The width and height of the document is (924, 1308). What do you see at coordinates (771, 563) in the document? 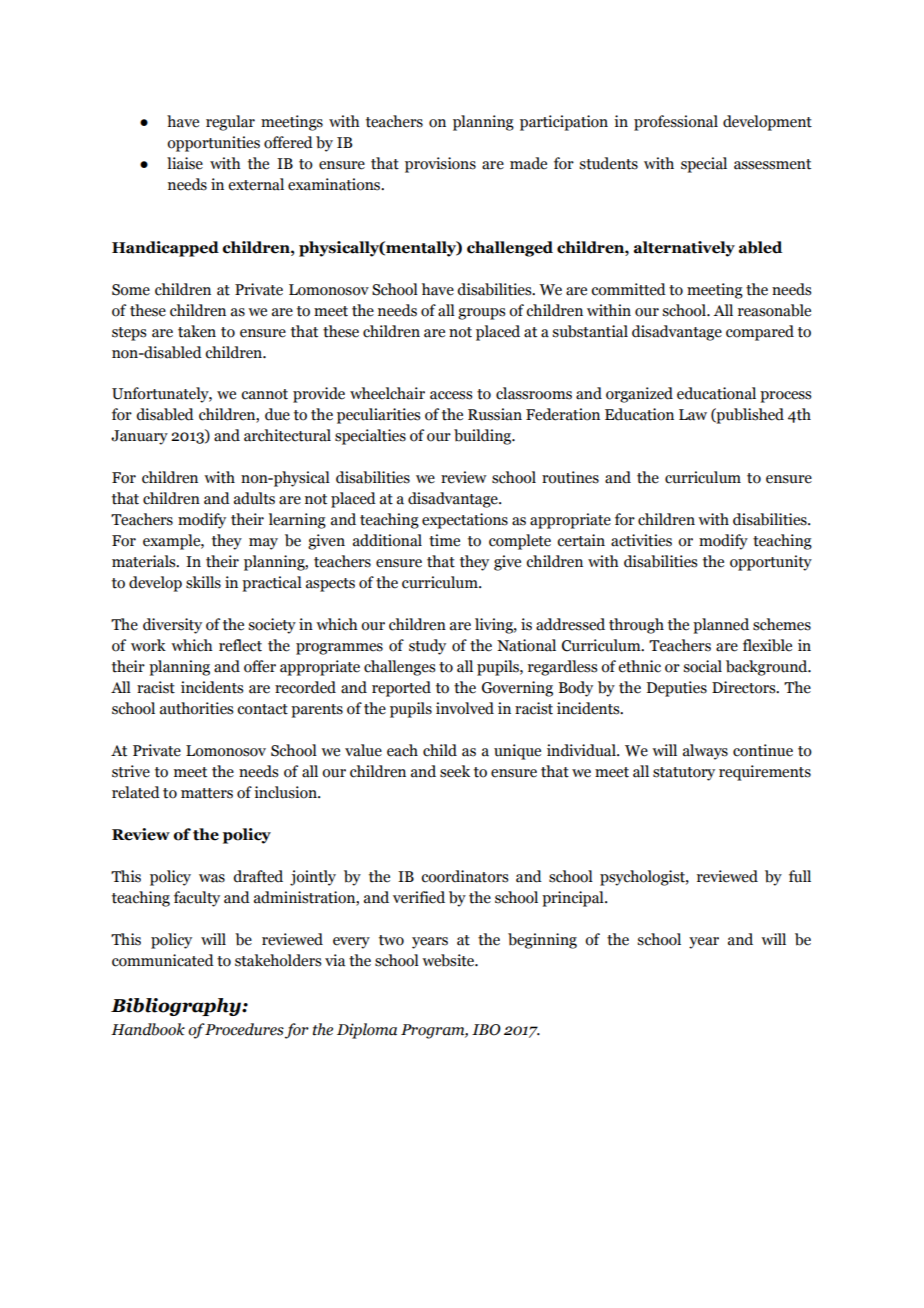
I see `opportunity` at bounding box center [771, 563].
